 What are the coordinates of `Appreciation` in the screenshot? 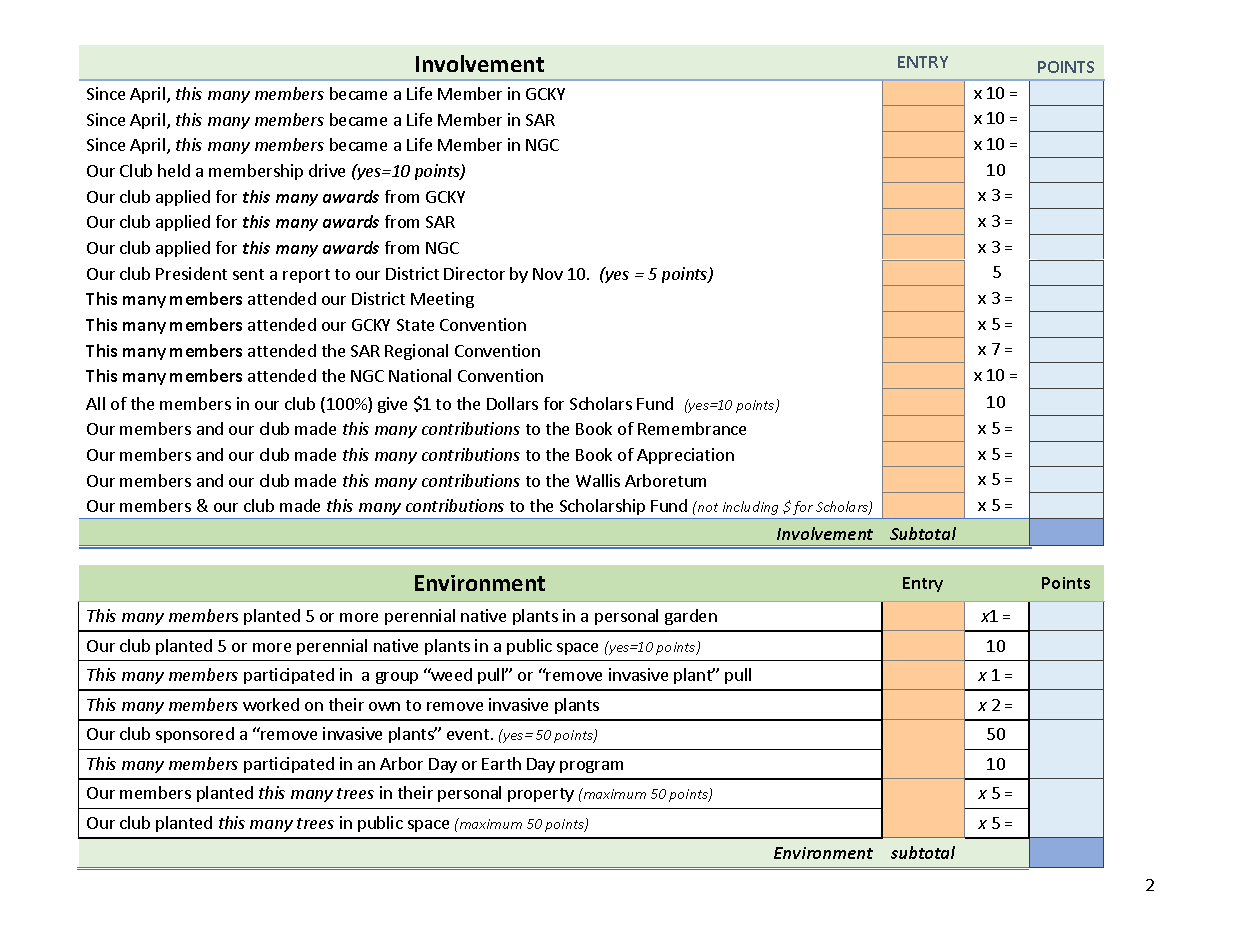 It's located at (685, 456).
